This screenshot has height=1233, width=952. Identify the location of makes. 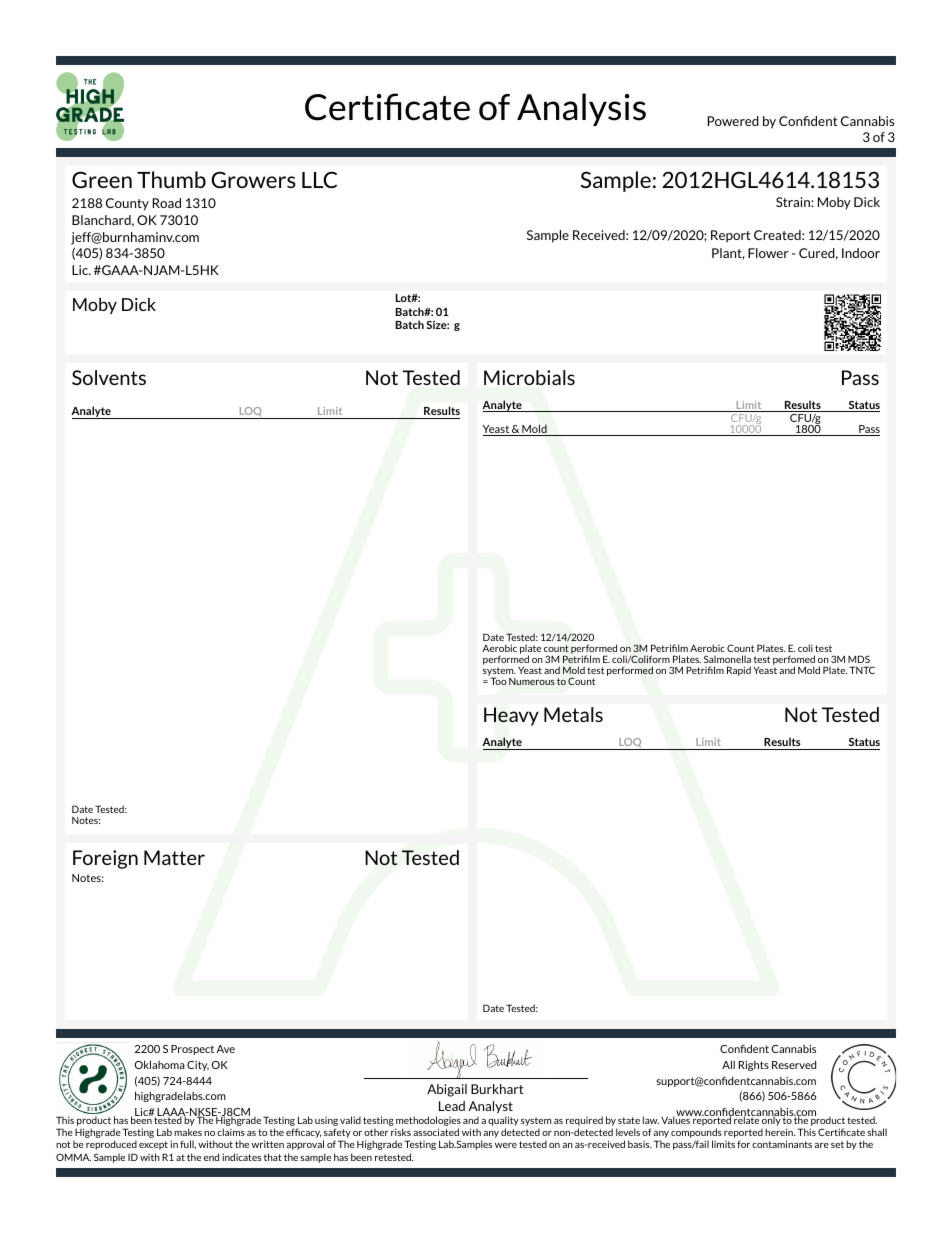
(188, 1132).
